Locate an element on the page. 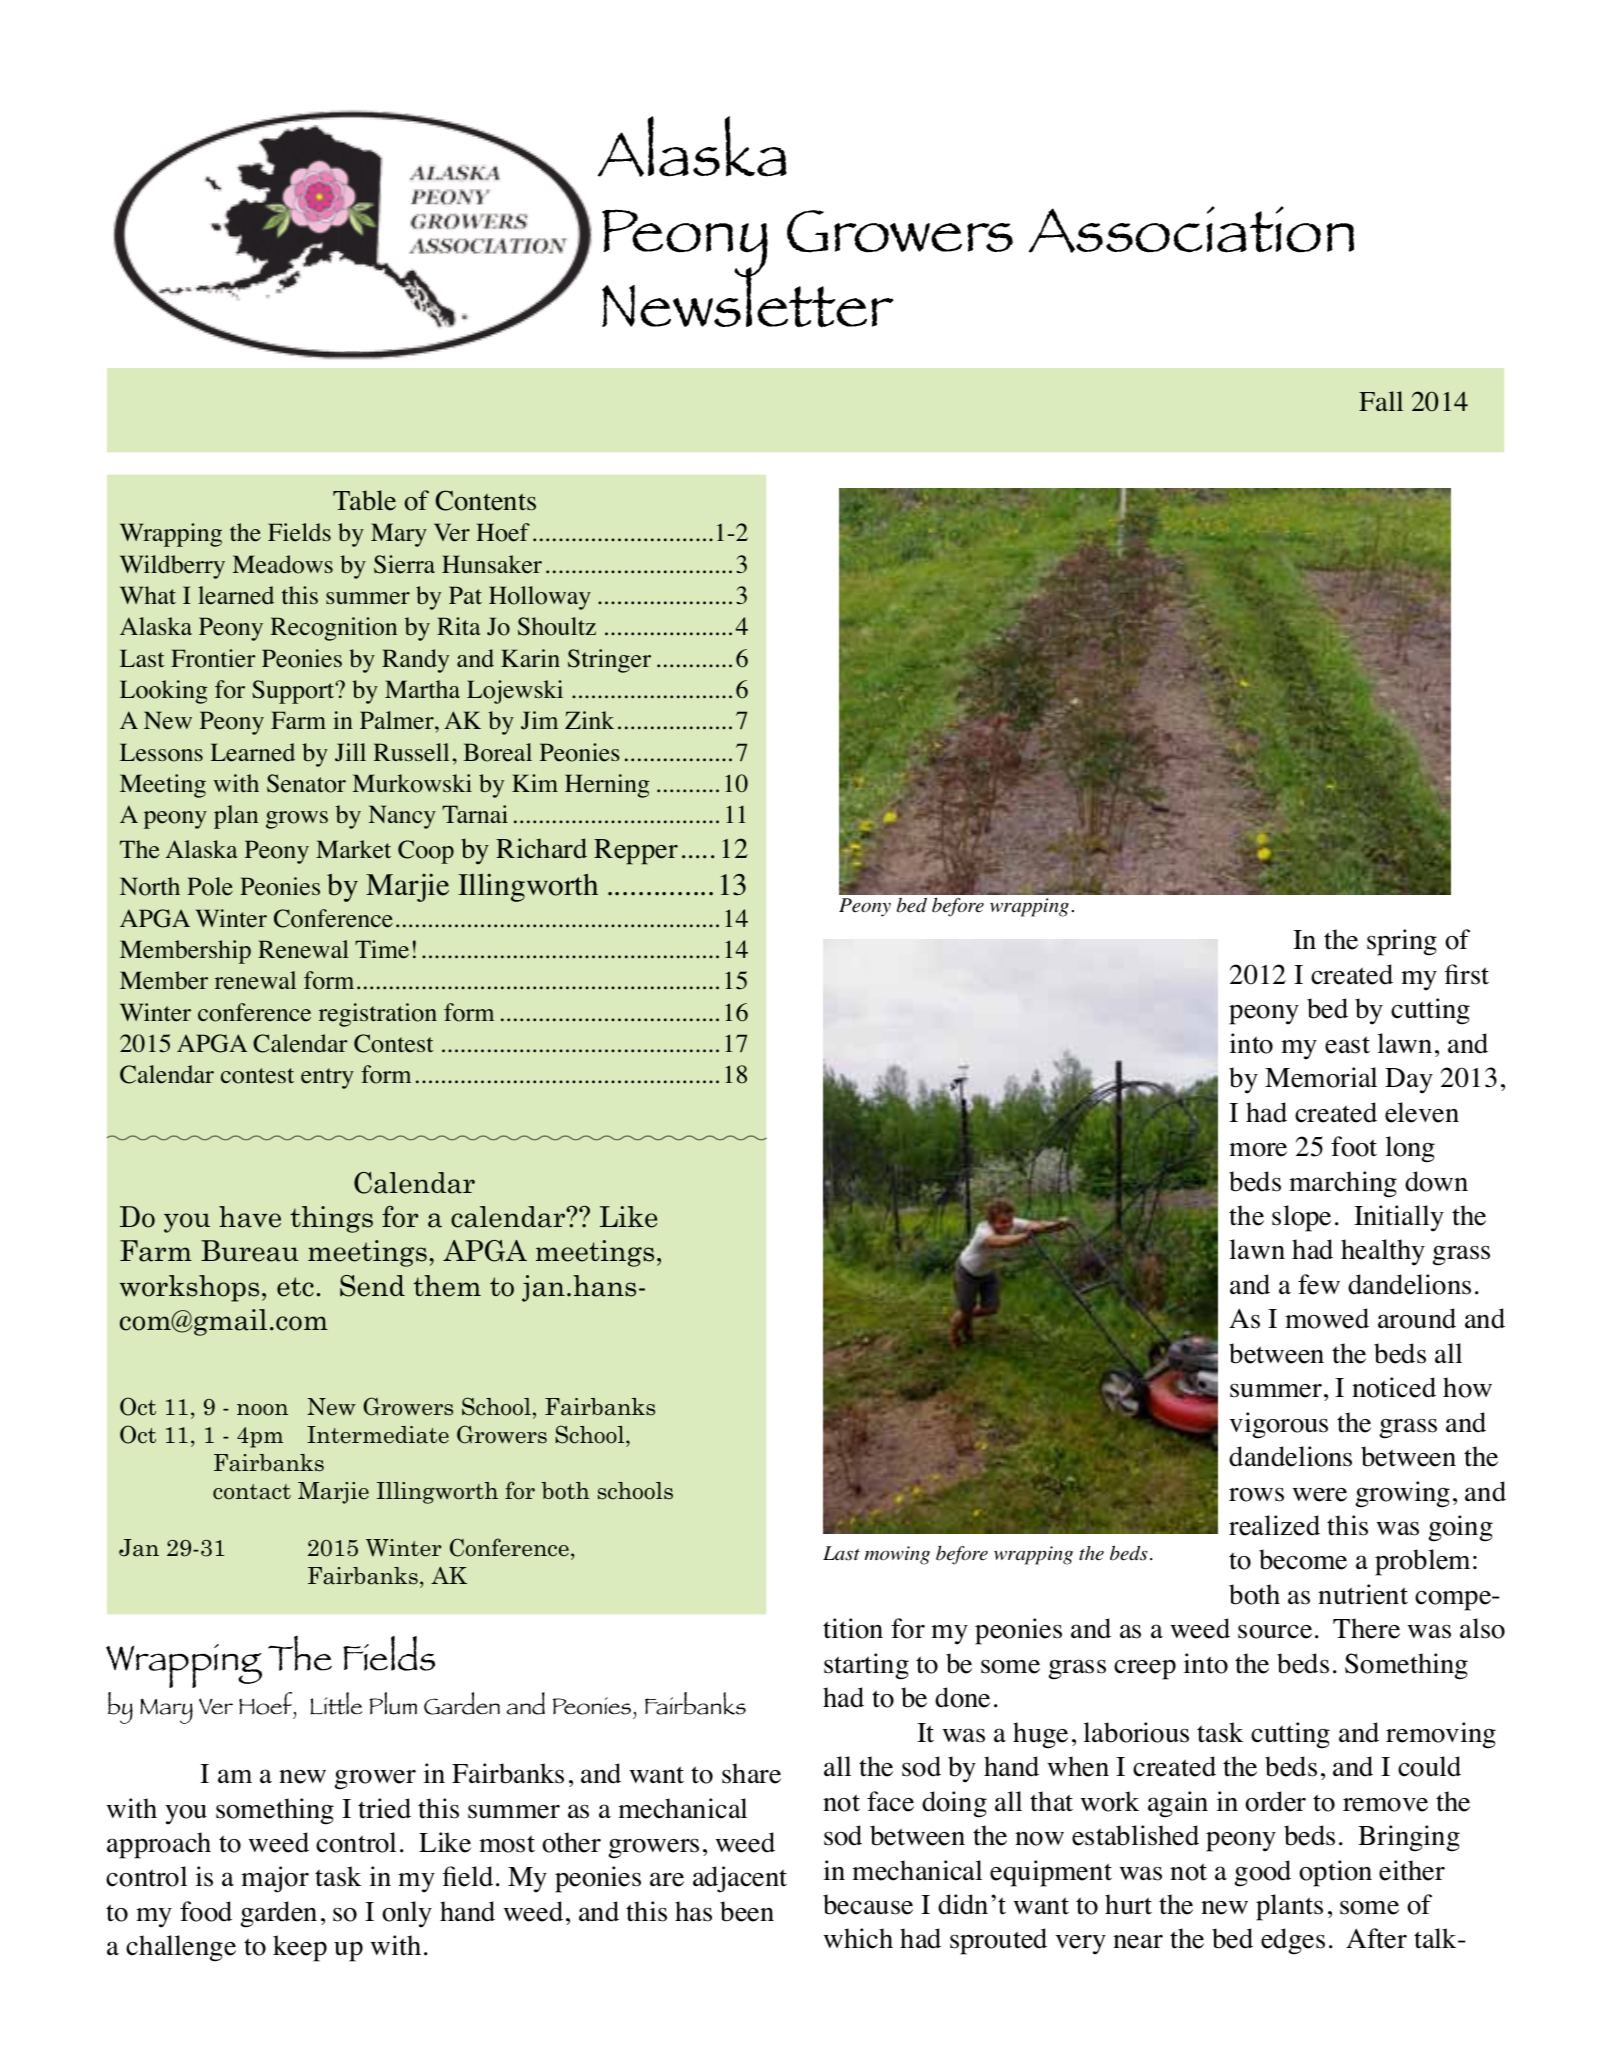  major is located at coordinates (275, 1879).
